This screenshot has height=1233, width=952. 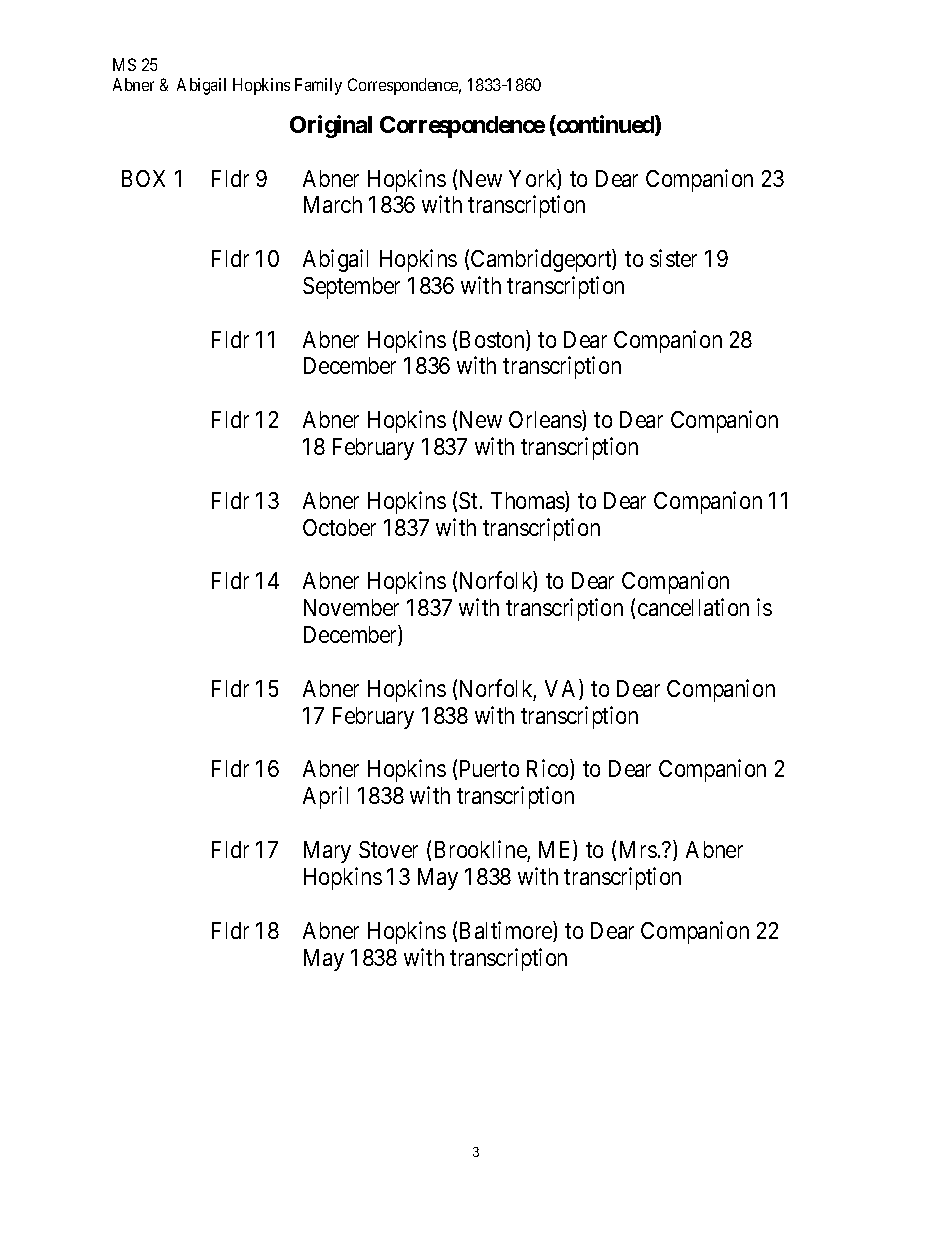 What do you see at coordinates (673, 258) in the screenshot?
I see `sister` at bounding box center [673, 258].
